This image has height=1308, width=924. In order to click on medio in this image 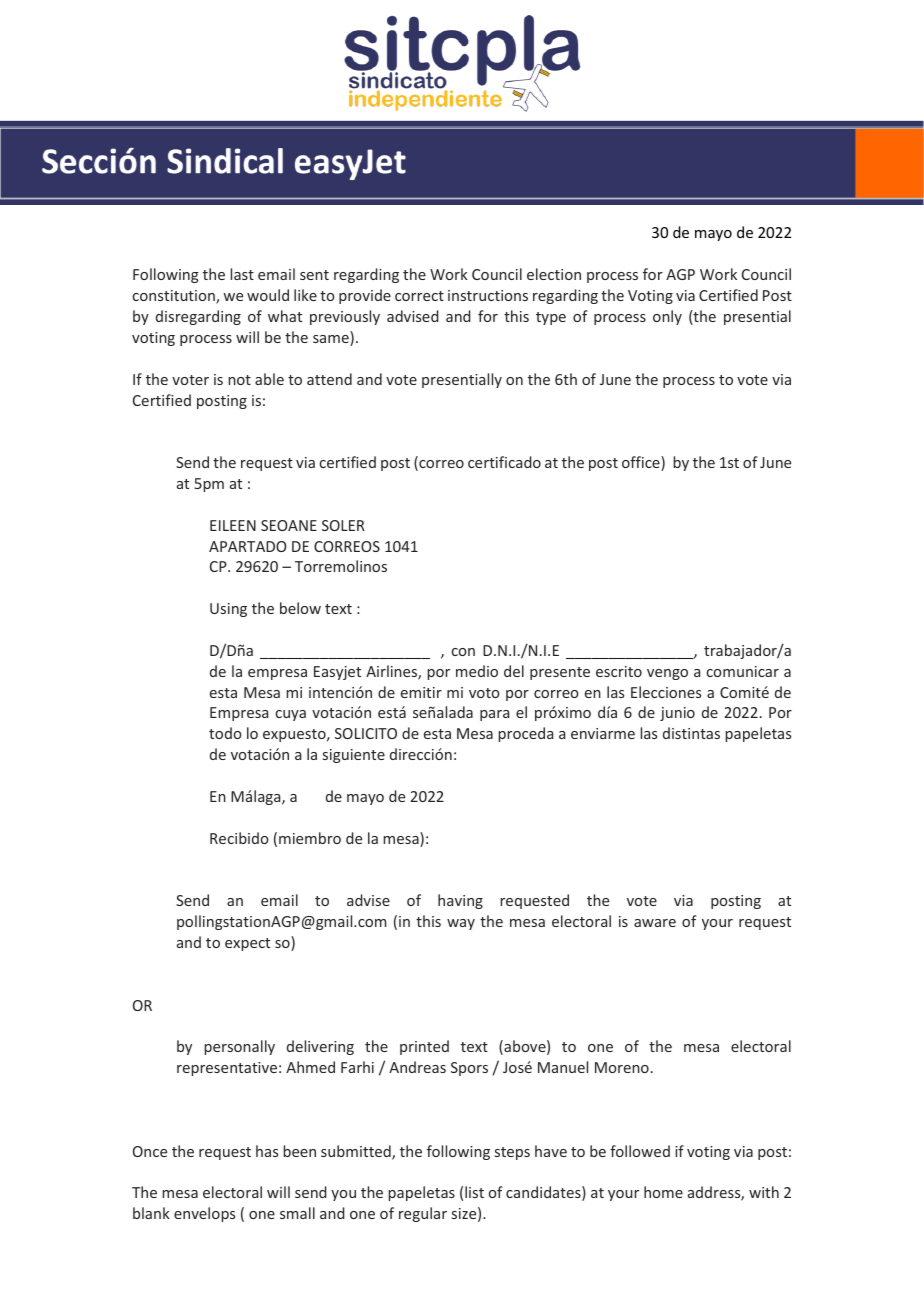, I will do `click(477, 671)`.
